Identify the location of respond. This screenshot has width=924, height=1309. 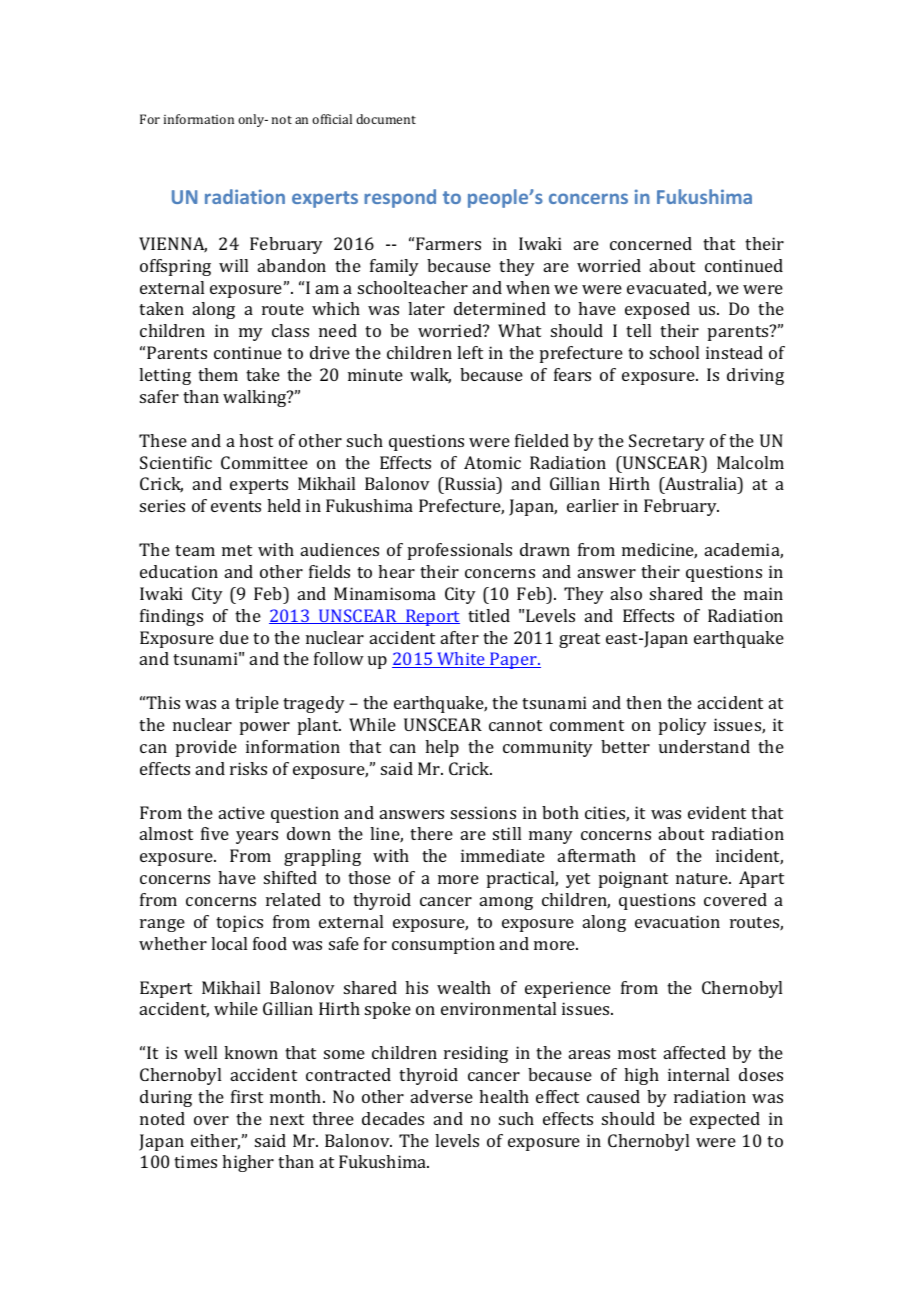
(400, 198).
